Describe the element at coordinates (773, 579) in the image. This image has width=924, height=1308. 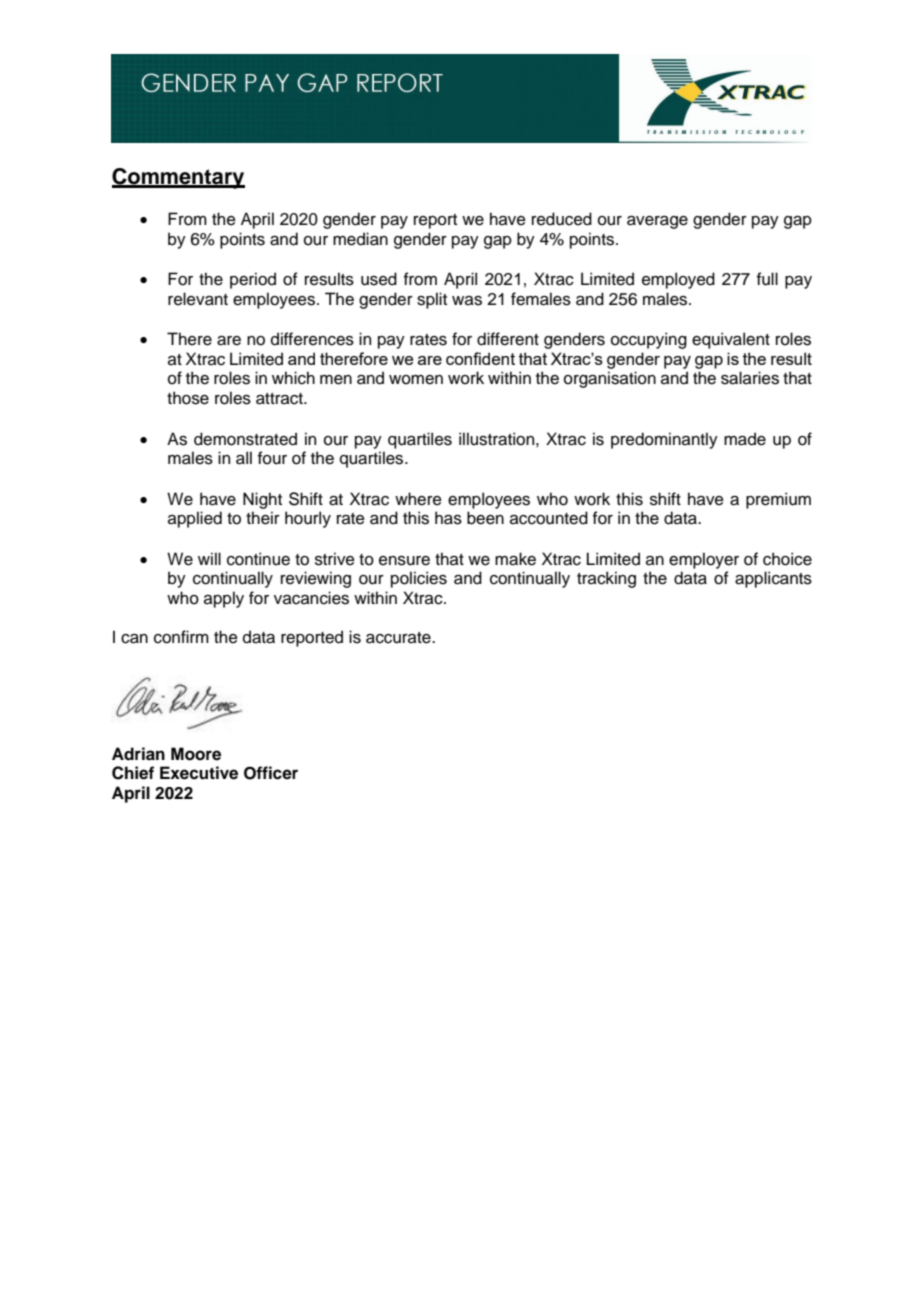
I see `applicants` at that location.
